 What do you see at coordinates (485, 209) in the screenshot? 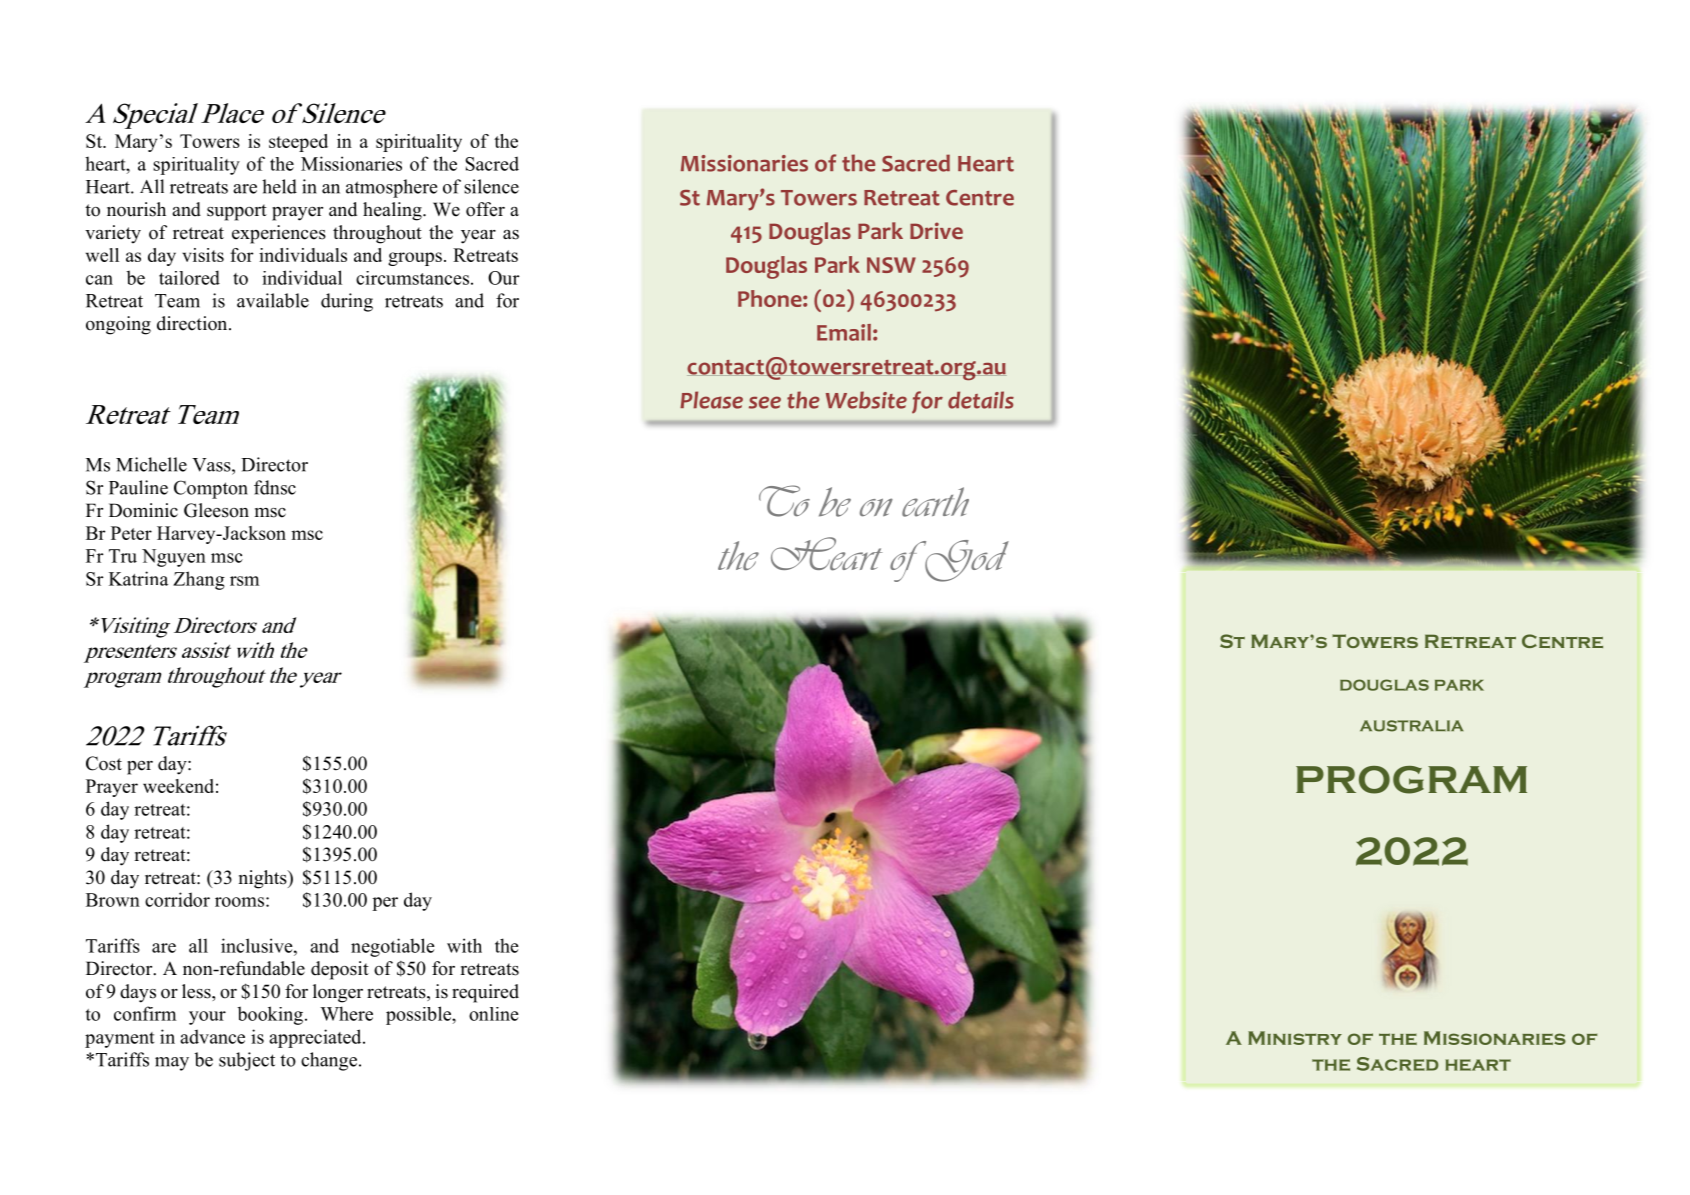
I see `offer` at bounding box center [485, 209].
